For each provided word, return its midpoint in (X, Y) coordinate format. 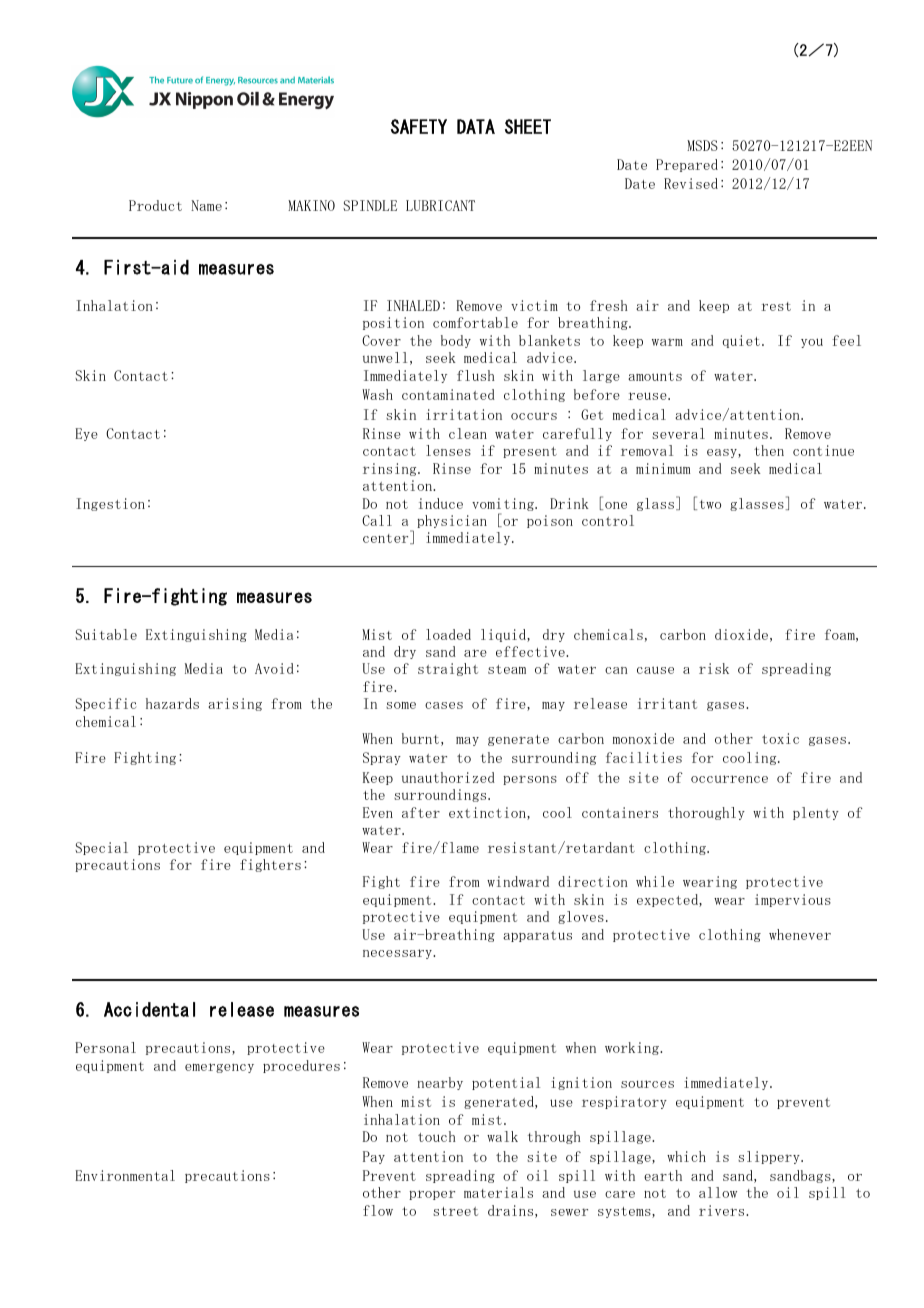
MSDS (702, 145)
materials (498, 1192)
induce (441, 503)
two (710, 504)
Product (155, 205)
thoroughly (706, 813)
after (421, 812)
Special (101, 848)
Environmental (125, 1175)
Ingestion (110, 504)
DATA (476, 126)
